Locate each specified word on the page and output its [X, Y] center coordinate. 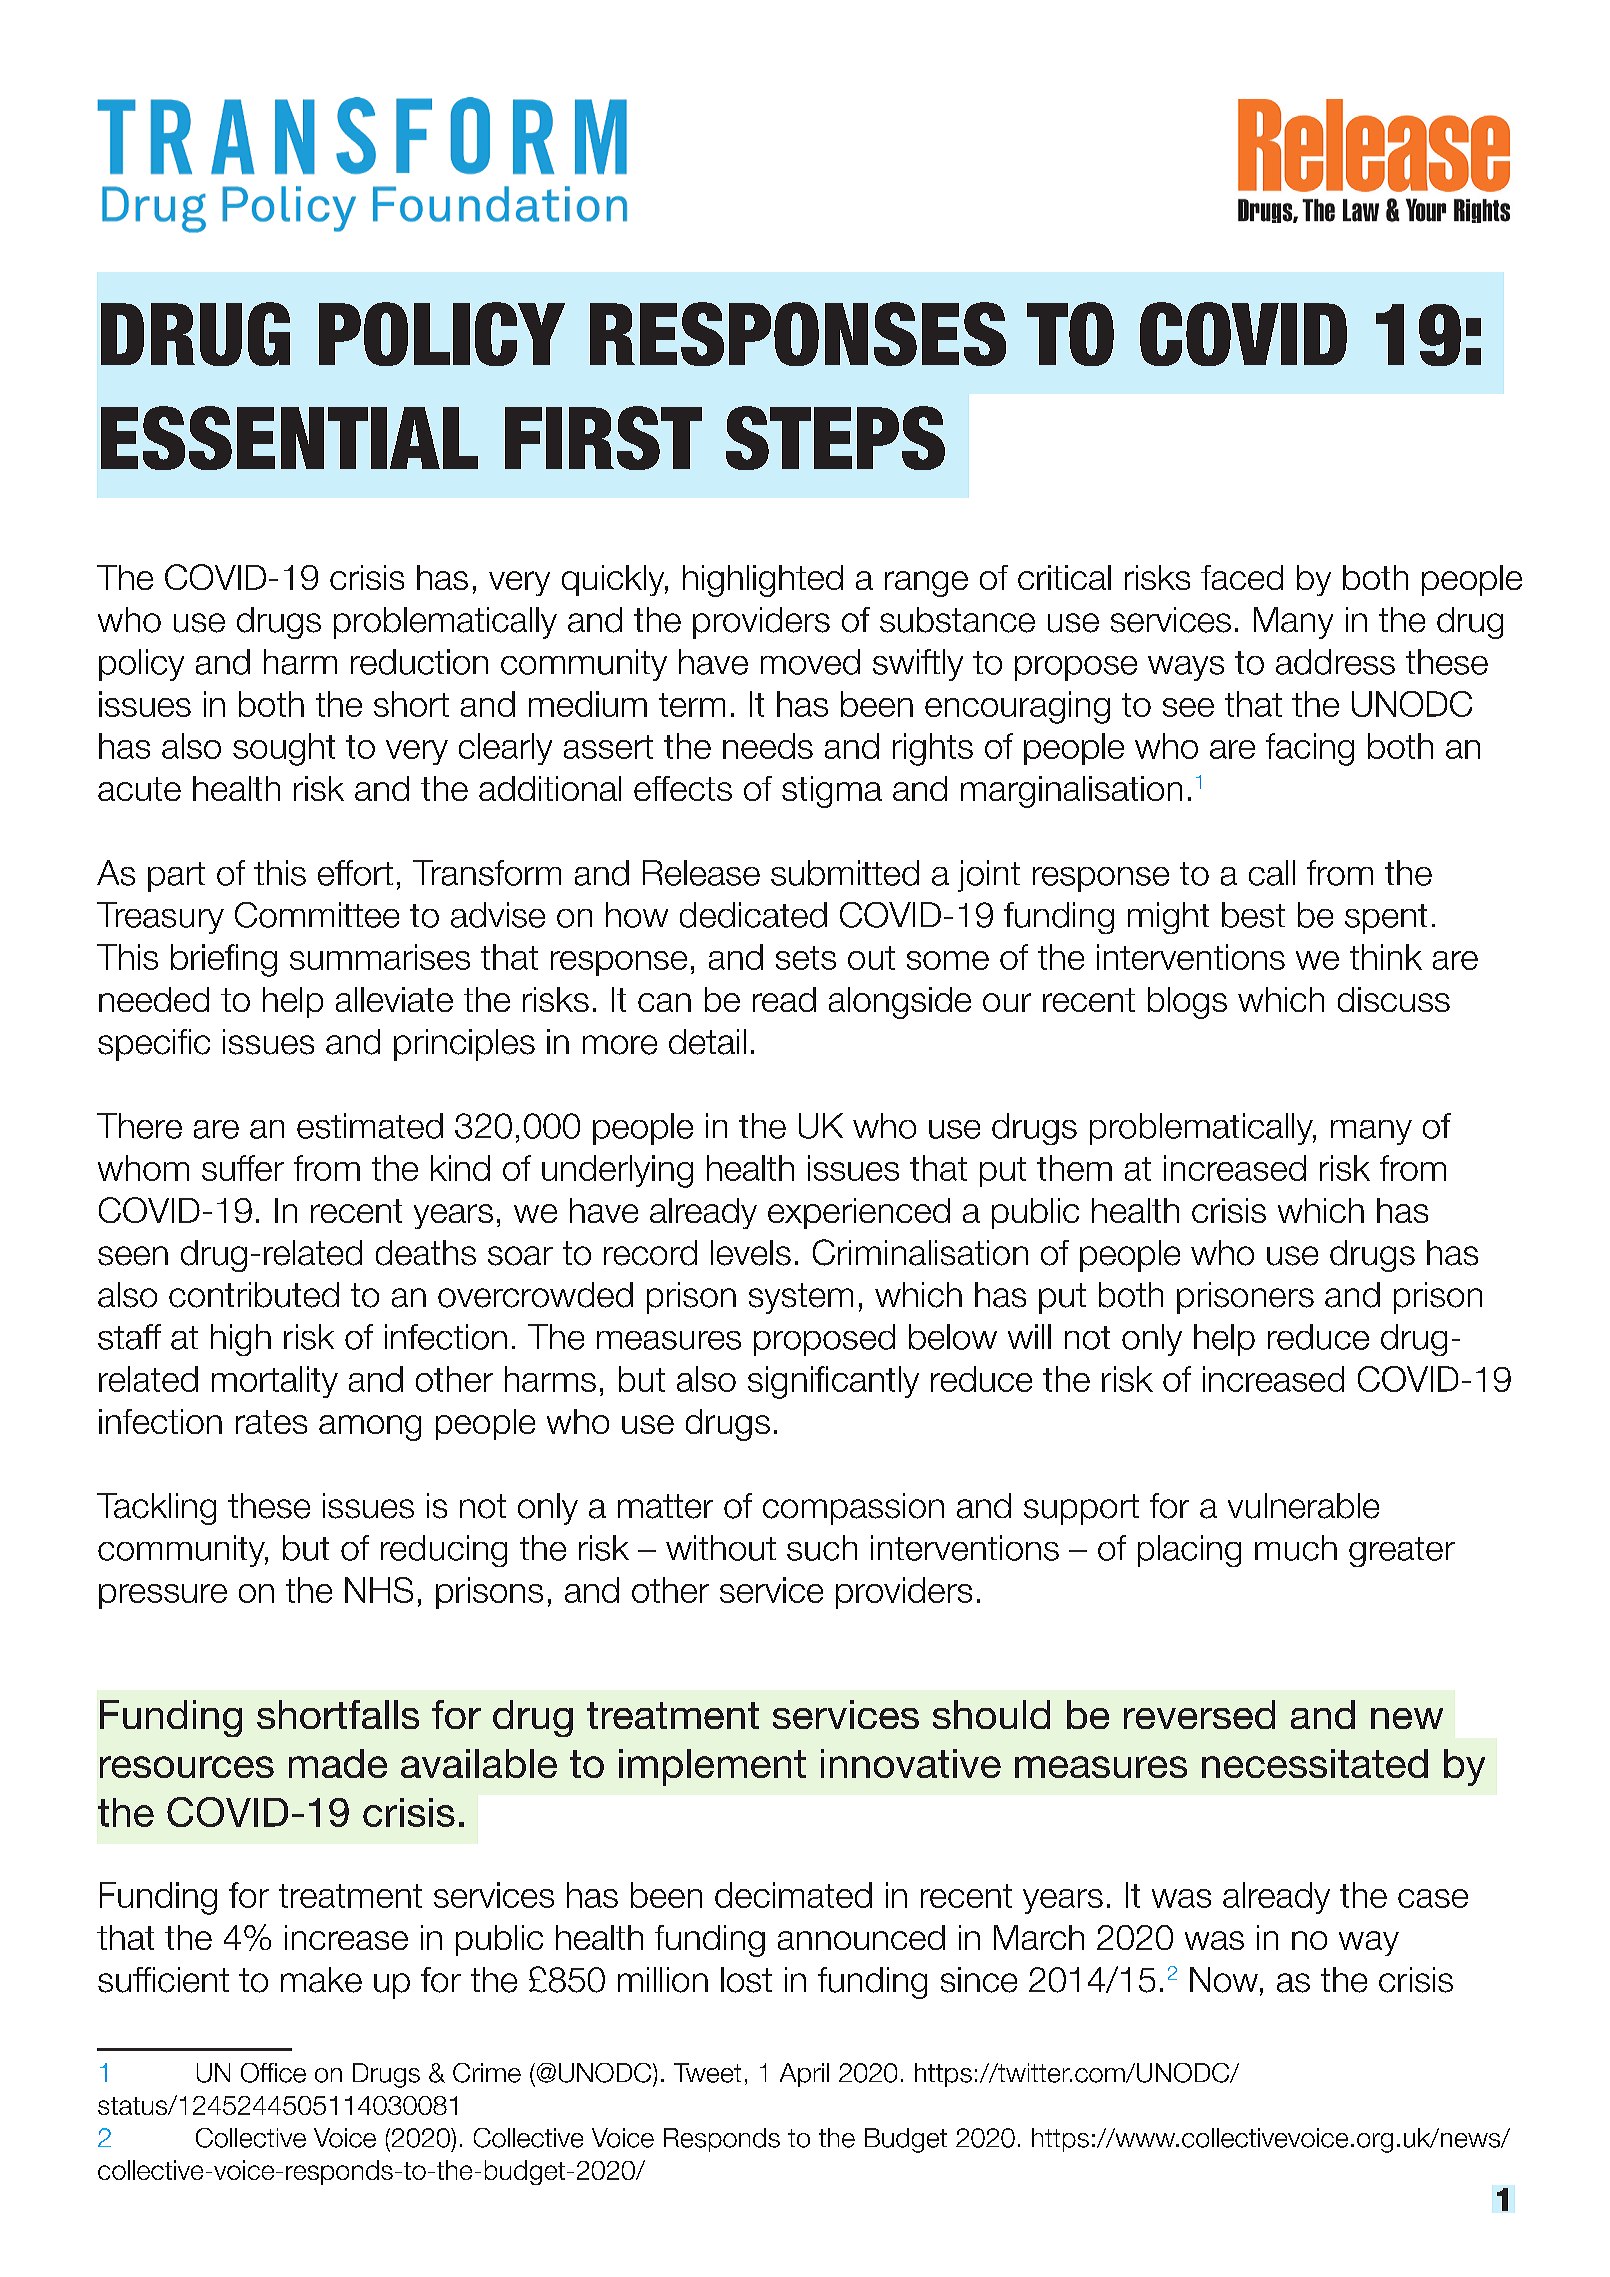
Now [1224, 1980]
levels [751, 1253]
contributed [254, 1295]
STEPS [835, 438]
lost [746, 1980]
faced [1242, 577]
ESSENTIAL [289, 438]
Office [273, 2073]
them [1074, 1168]
